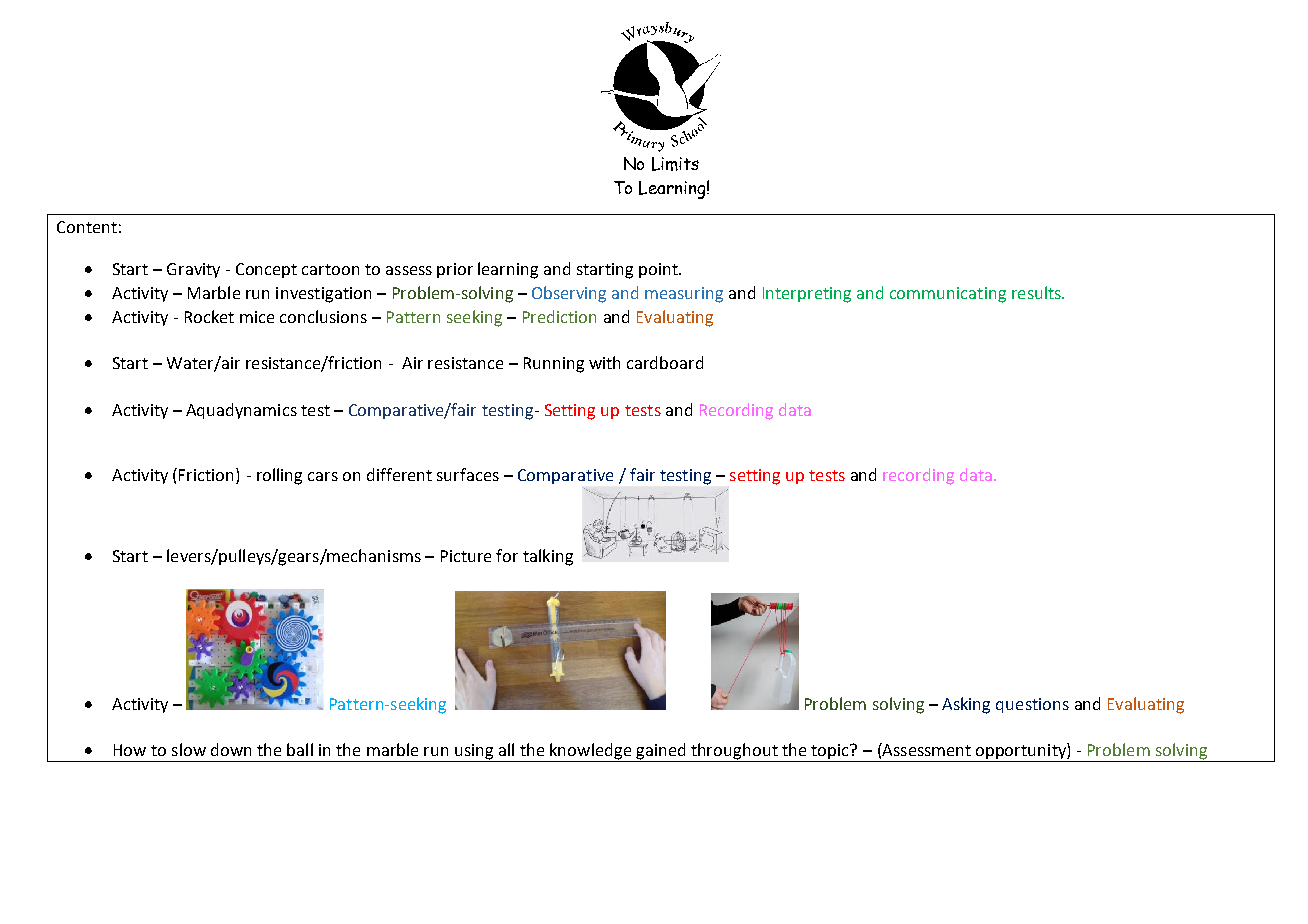 The width and height of the page is (1308, 924). I want to click on knowledge, so click(591, 752).
